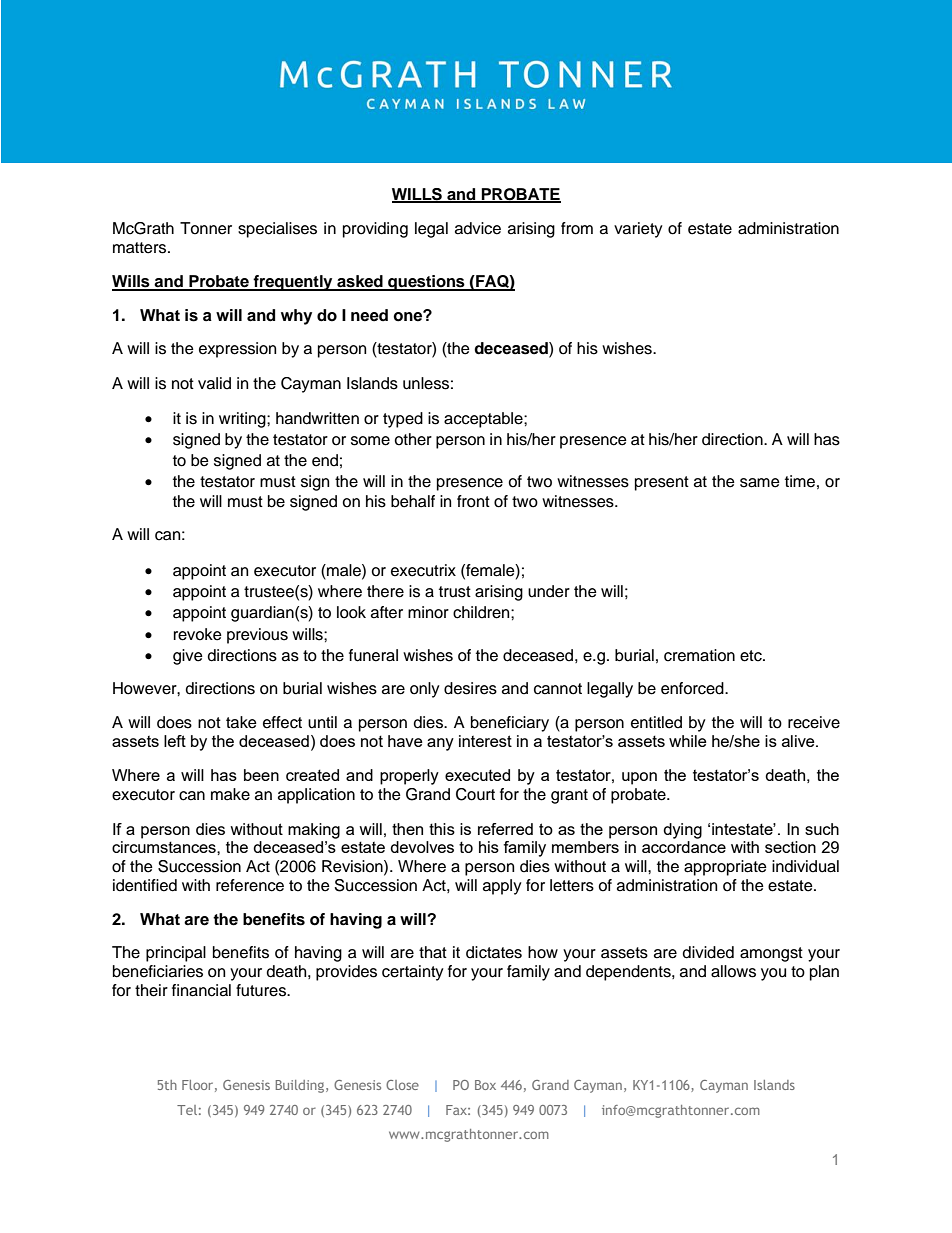  I want to click on apply, so click(502, 887).
